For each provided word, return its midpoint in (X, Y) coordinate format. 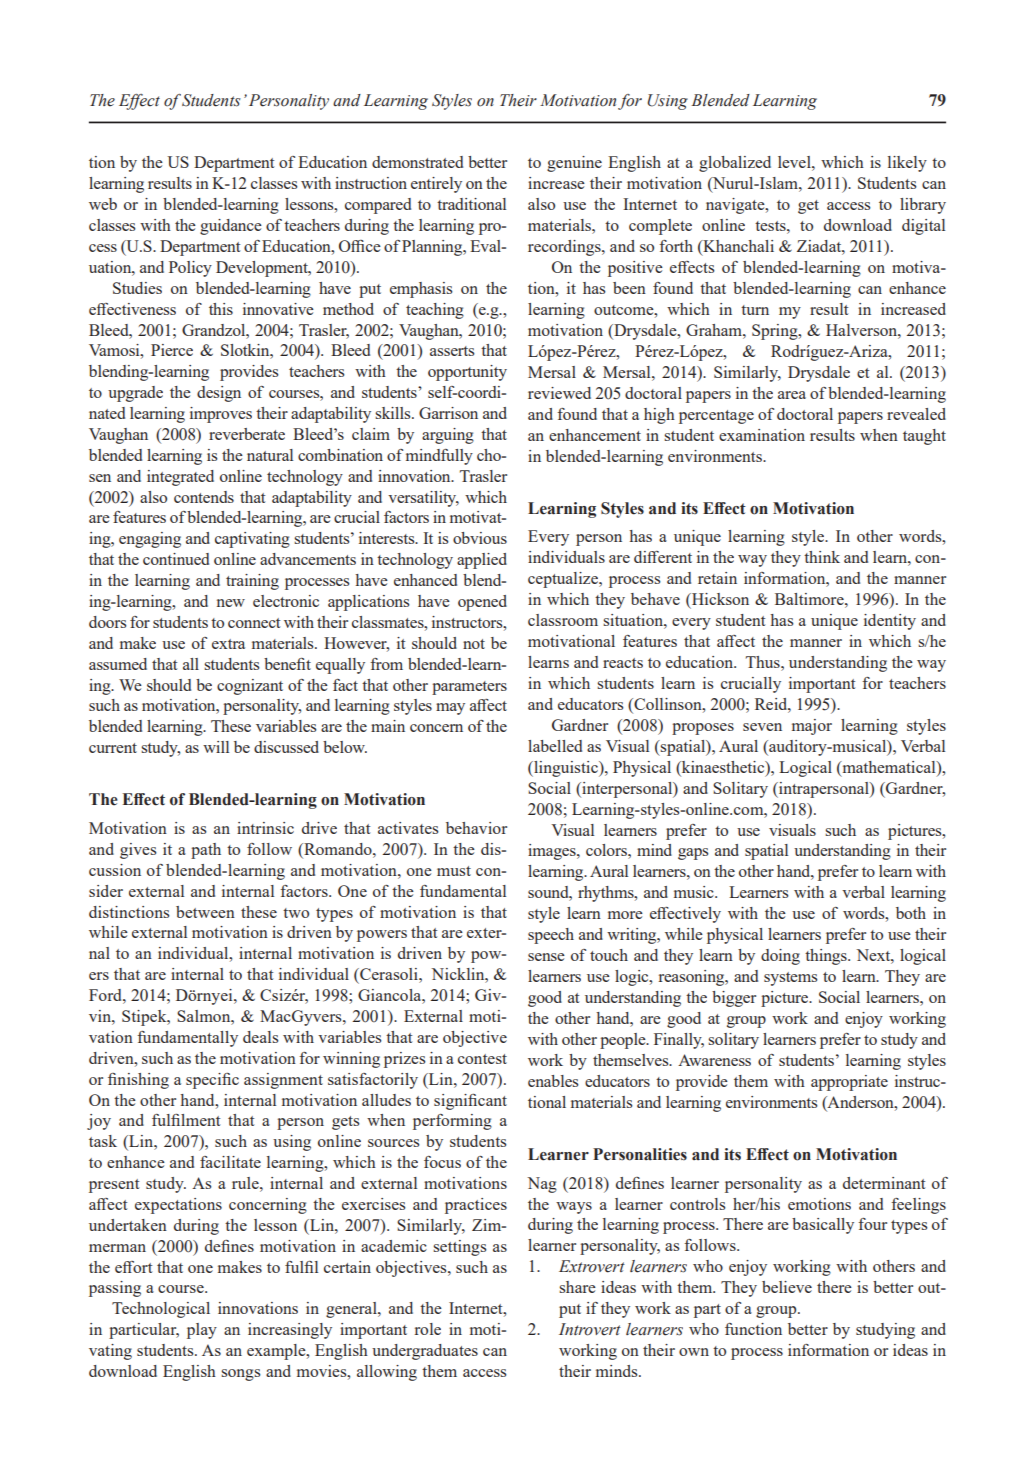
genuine (574, 164)
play (202, 1331)
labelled (555, 746)
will (216, 747)
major (812, 727)
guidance (231, 227)
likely (907, 164)
